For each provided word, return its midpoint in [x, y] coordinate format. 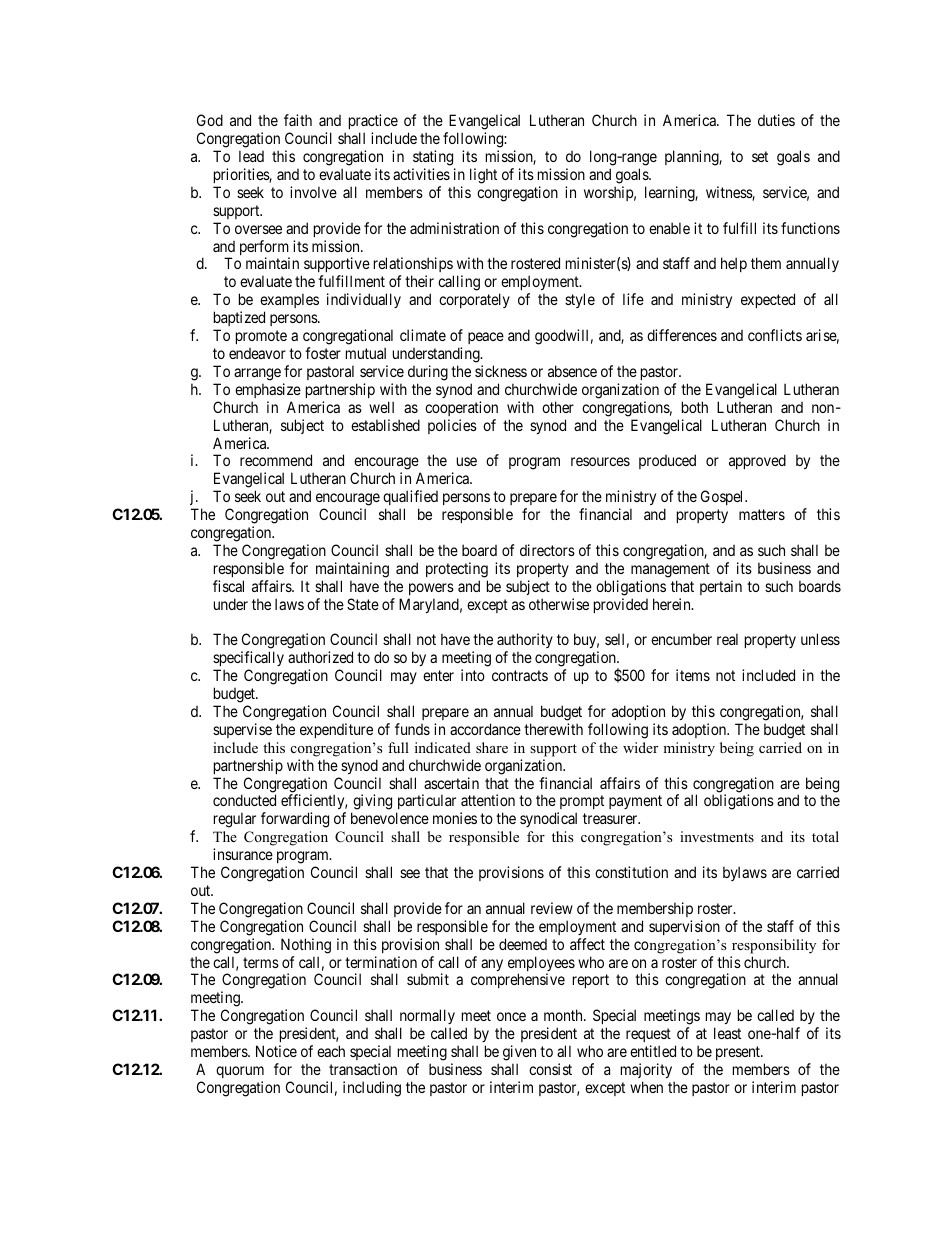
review [552, 908]
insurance [243, 854]
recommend [276, 460]
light [483, 176]
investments [717, 836]
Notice [276, 1051]
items [693, 675]
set [760, 156]
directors [547, 550]
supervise [242, 730]
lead [251, 156]
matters [762, 514]
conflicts [775, 335]
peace [486, 338]
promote [261, 337]
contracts [520, 675]
